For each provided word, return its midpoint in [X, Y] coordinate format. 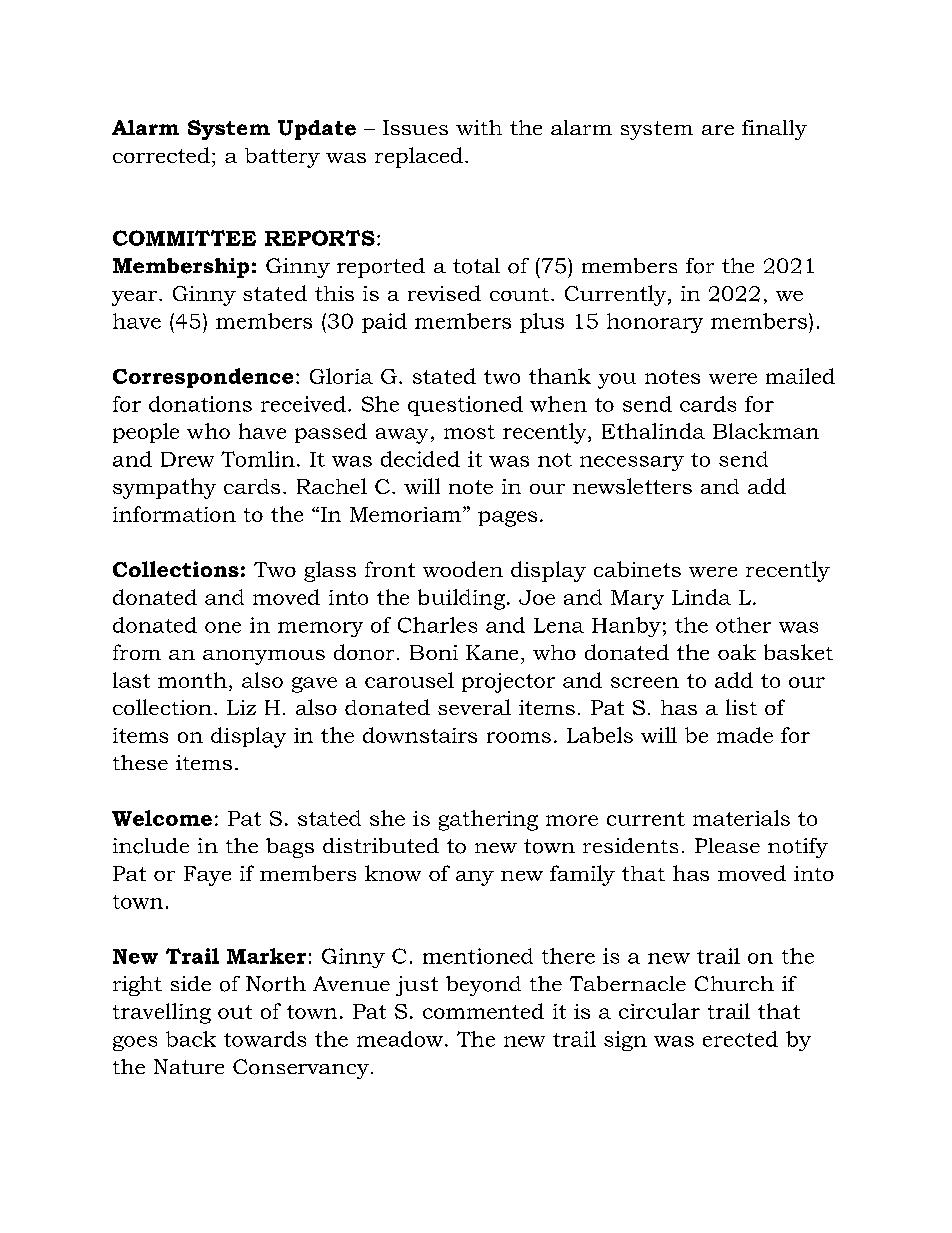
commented [483, 1011]
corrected [161, 155]
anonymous [264, 657]
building [461, 599]
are [718, 130]
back [191, 1039]
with [479, 127]
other [743, 625]
